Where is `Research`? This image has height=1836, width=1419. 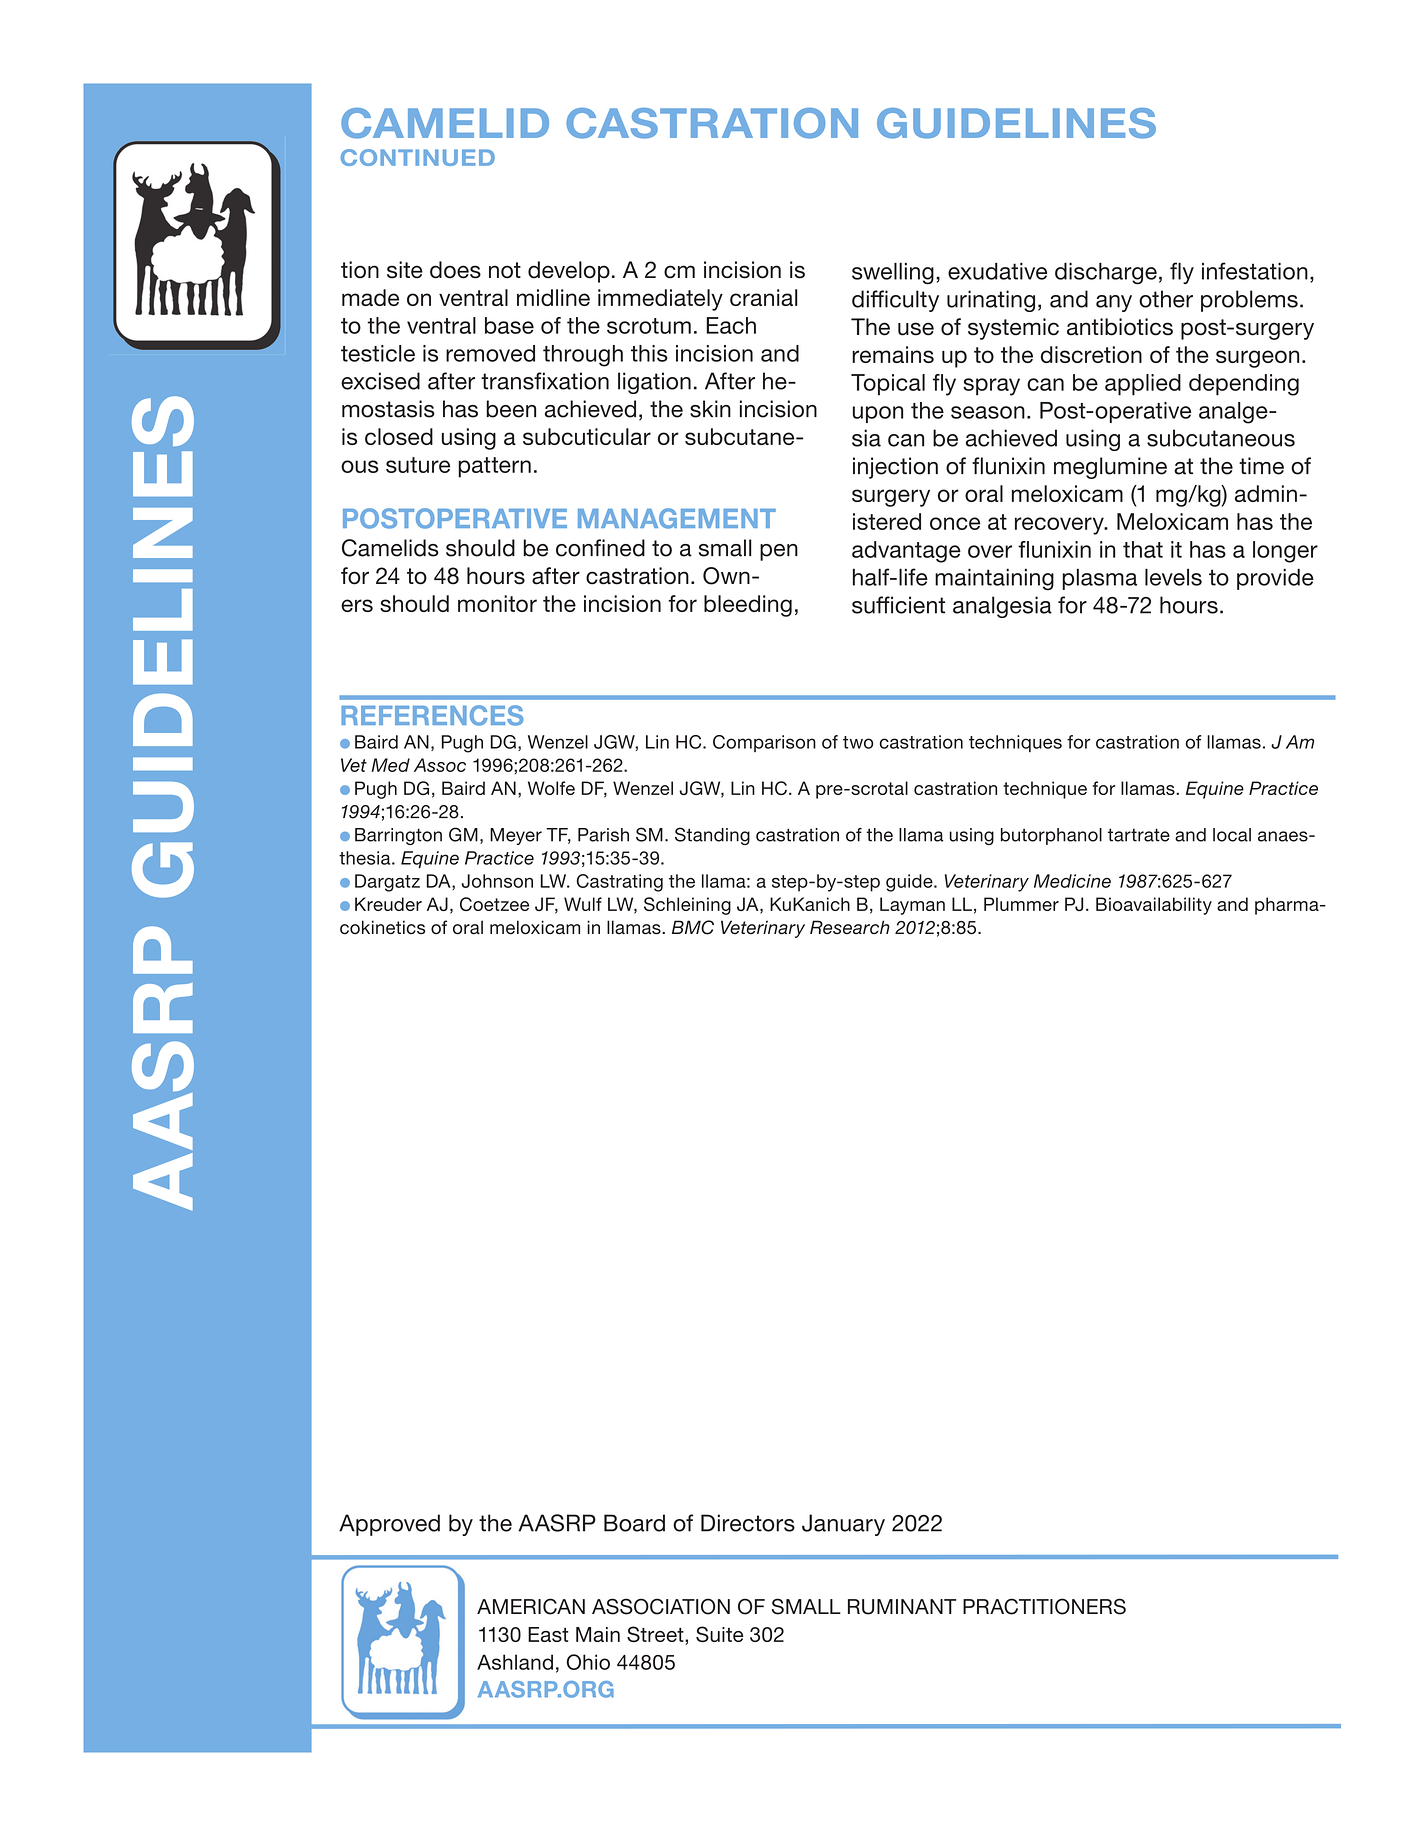
Research is located at coordinates (850, 927).
